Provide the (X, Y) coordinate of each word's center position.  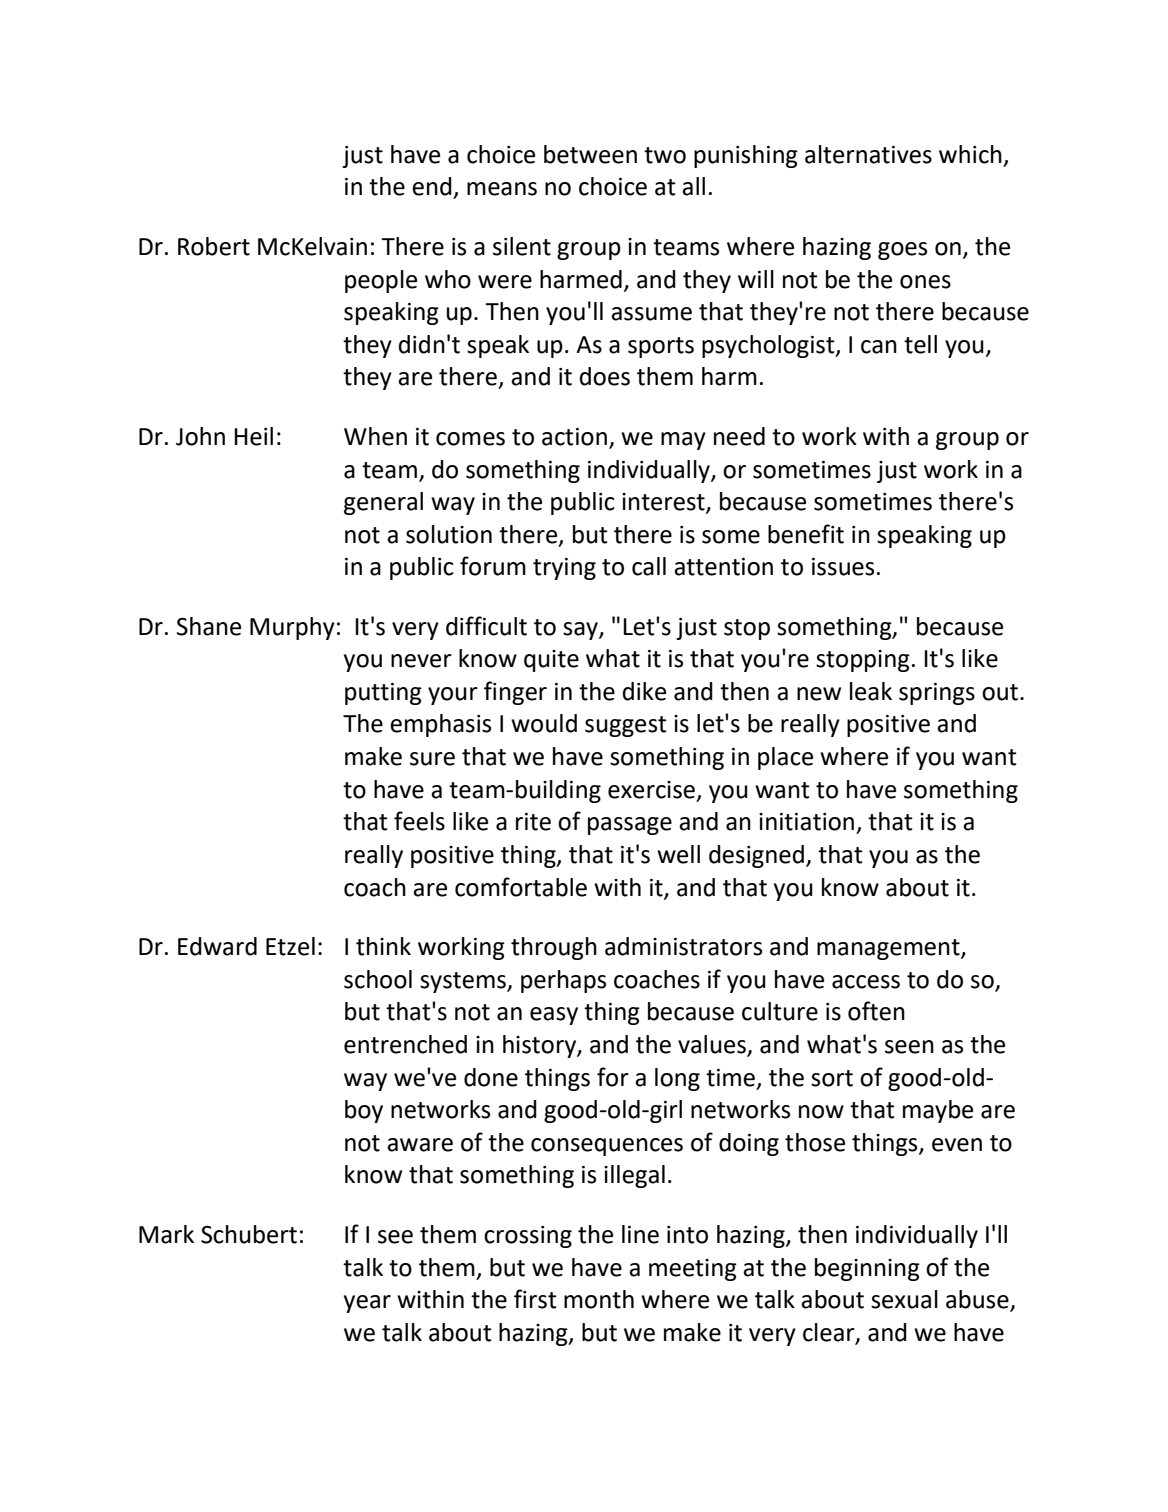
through (554, 948)
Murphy (292, 628)
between (590, 154)
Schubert (249, 1234)
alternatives (868, 154)
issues (843, 567)
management (889, 949)
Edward (217, 946)
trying (564, 569)
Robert (214, 246)
